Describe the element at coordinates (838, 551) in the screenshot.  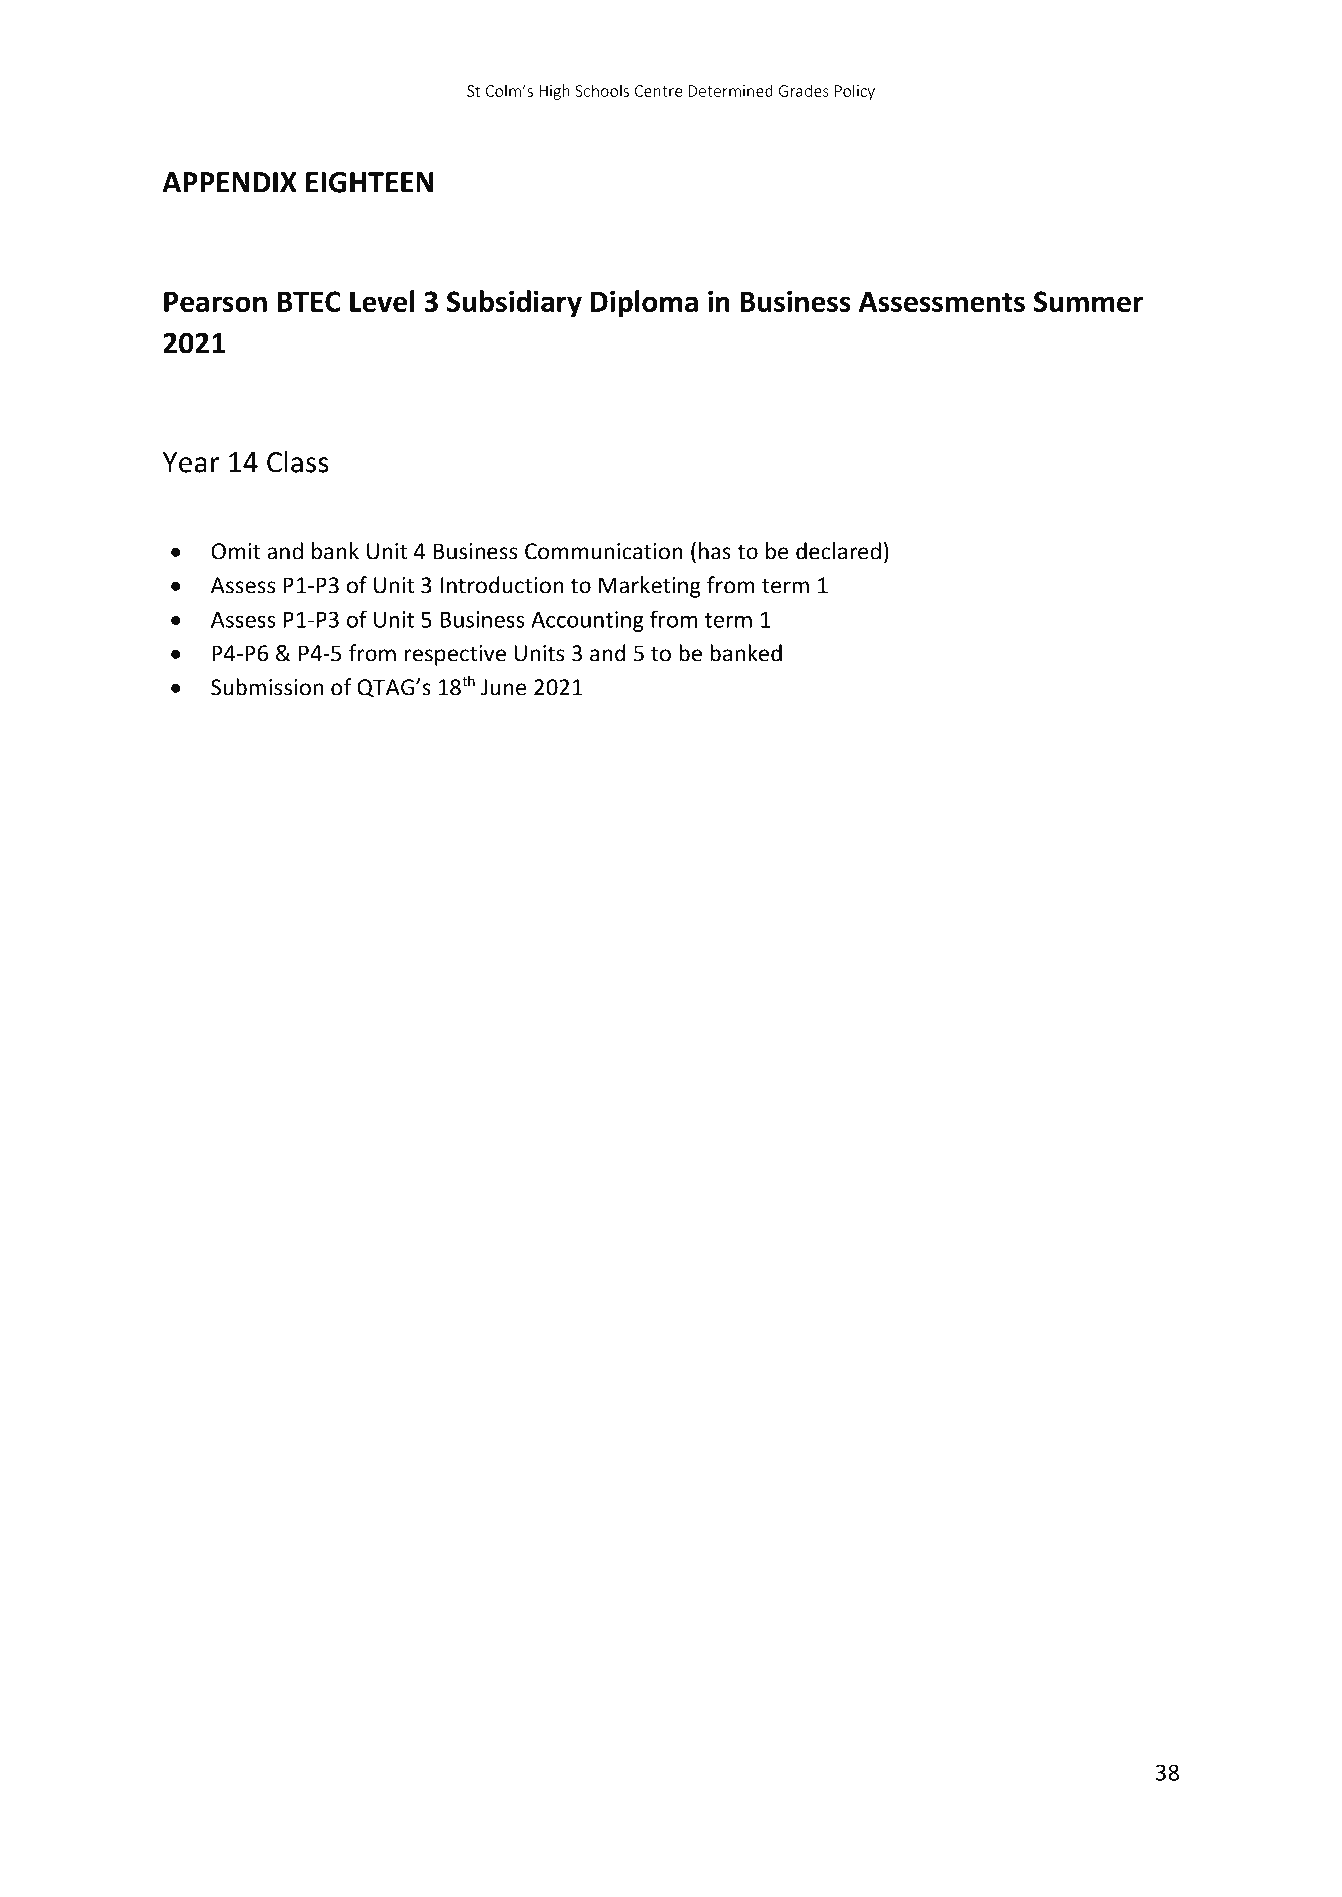
I see `declared` at that location.
